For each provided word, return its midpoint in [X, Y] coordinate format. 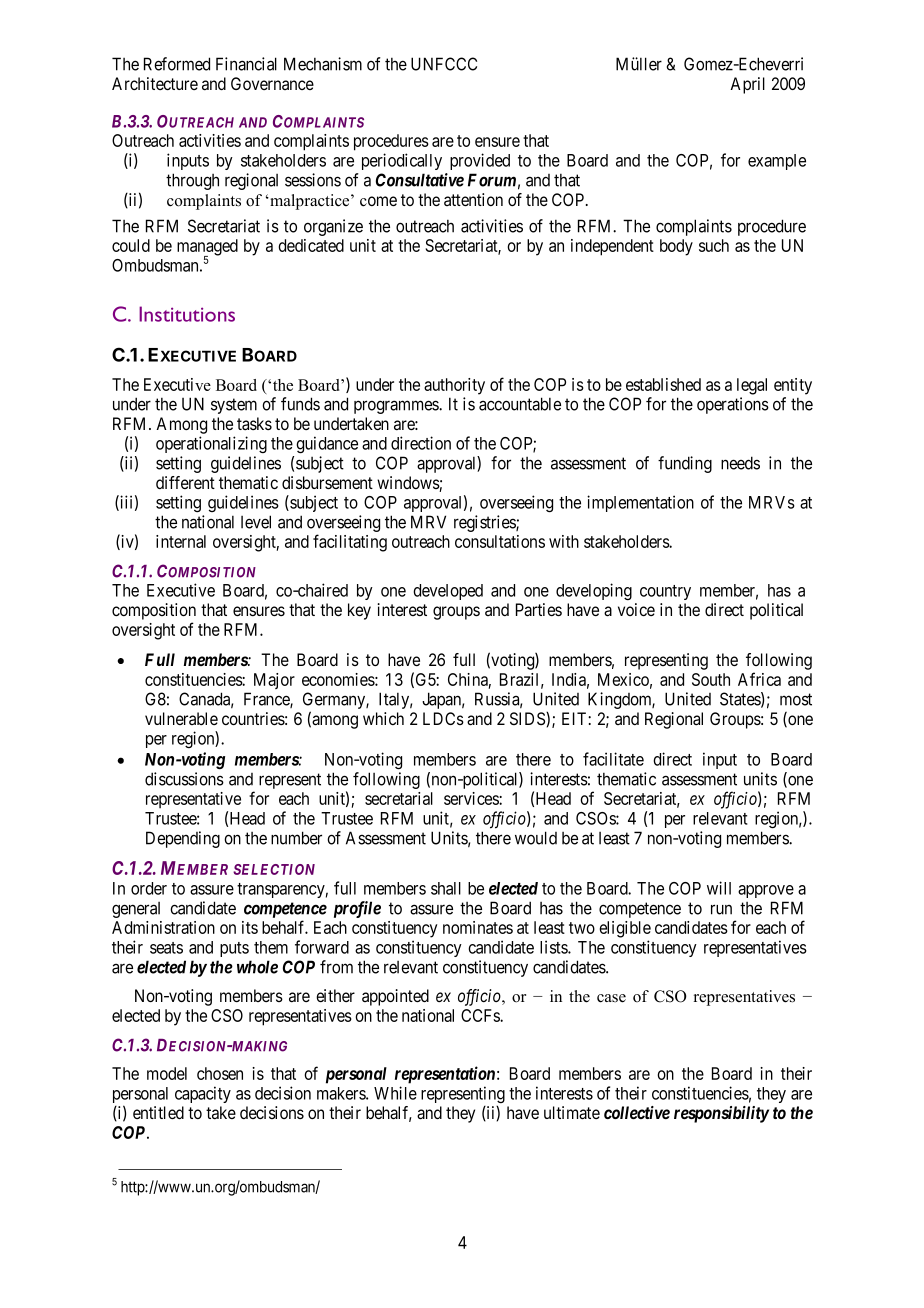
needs [740, 463]
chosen [220, 1073]
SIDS [528, 718]
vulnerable [181, 718]
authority [454, 386]
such [714, 245]
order [149, 888]
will [719, 888]
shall [446, 888]
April [747, 85]
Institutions [187, 314]
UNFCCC [444, 64]
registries [485, 523]
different [185, 482]
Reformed [177, 64]
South [711, 679]
